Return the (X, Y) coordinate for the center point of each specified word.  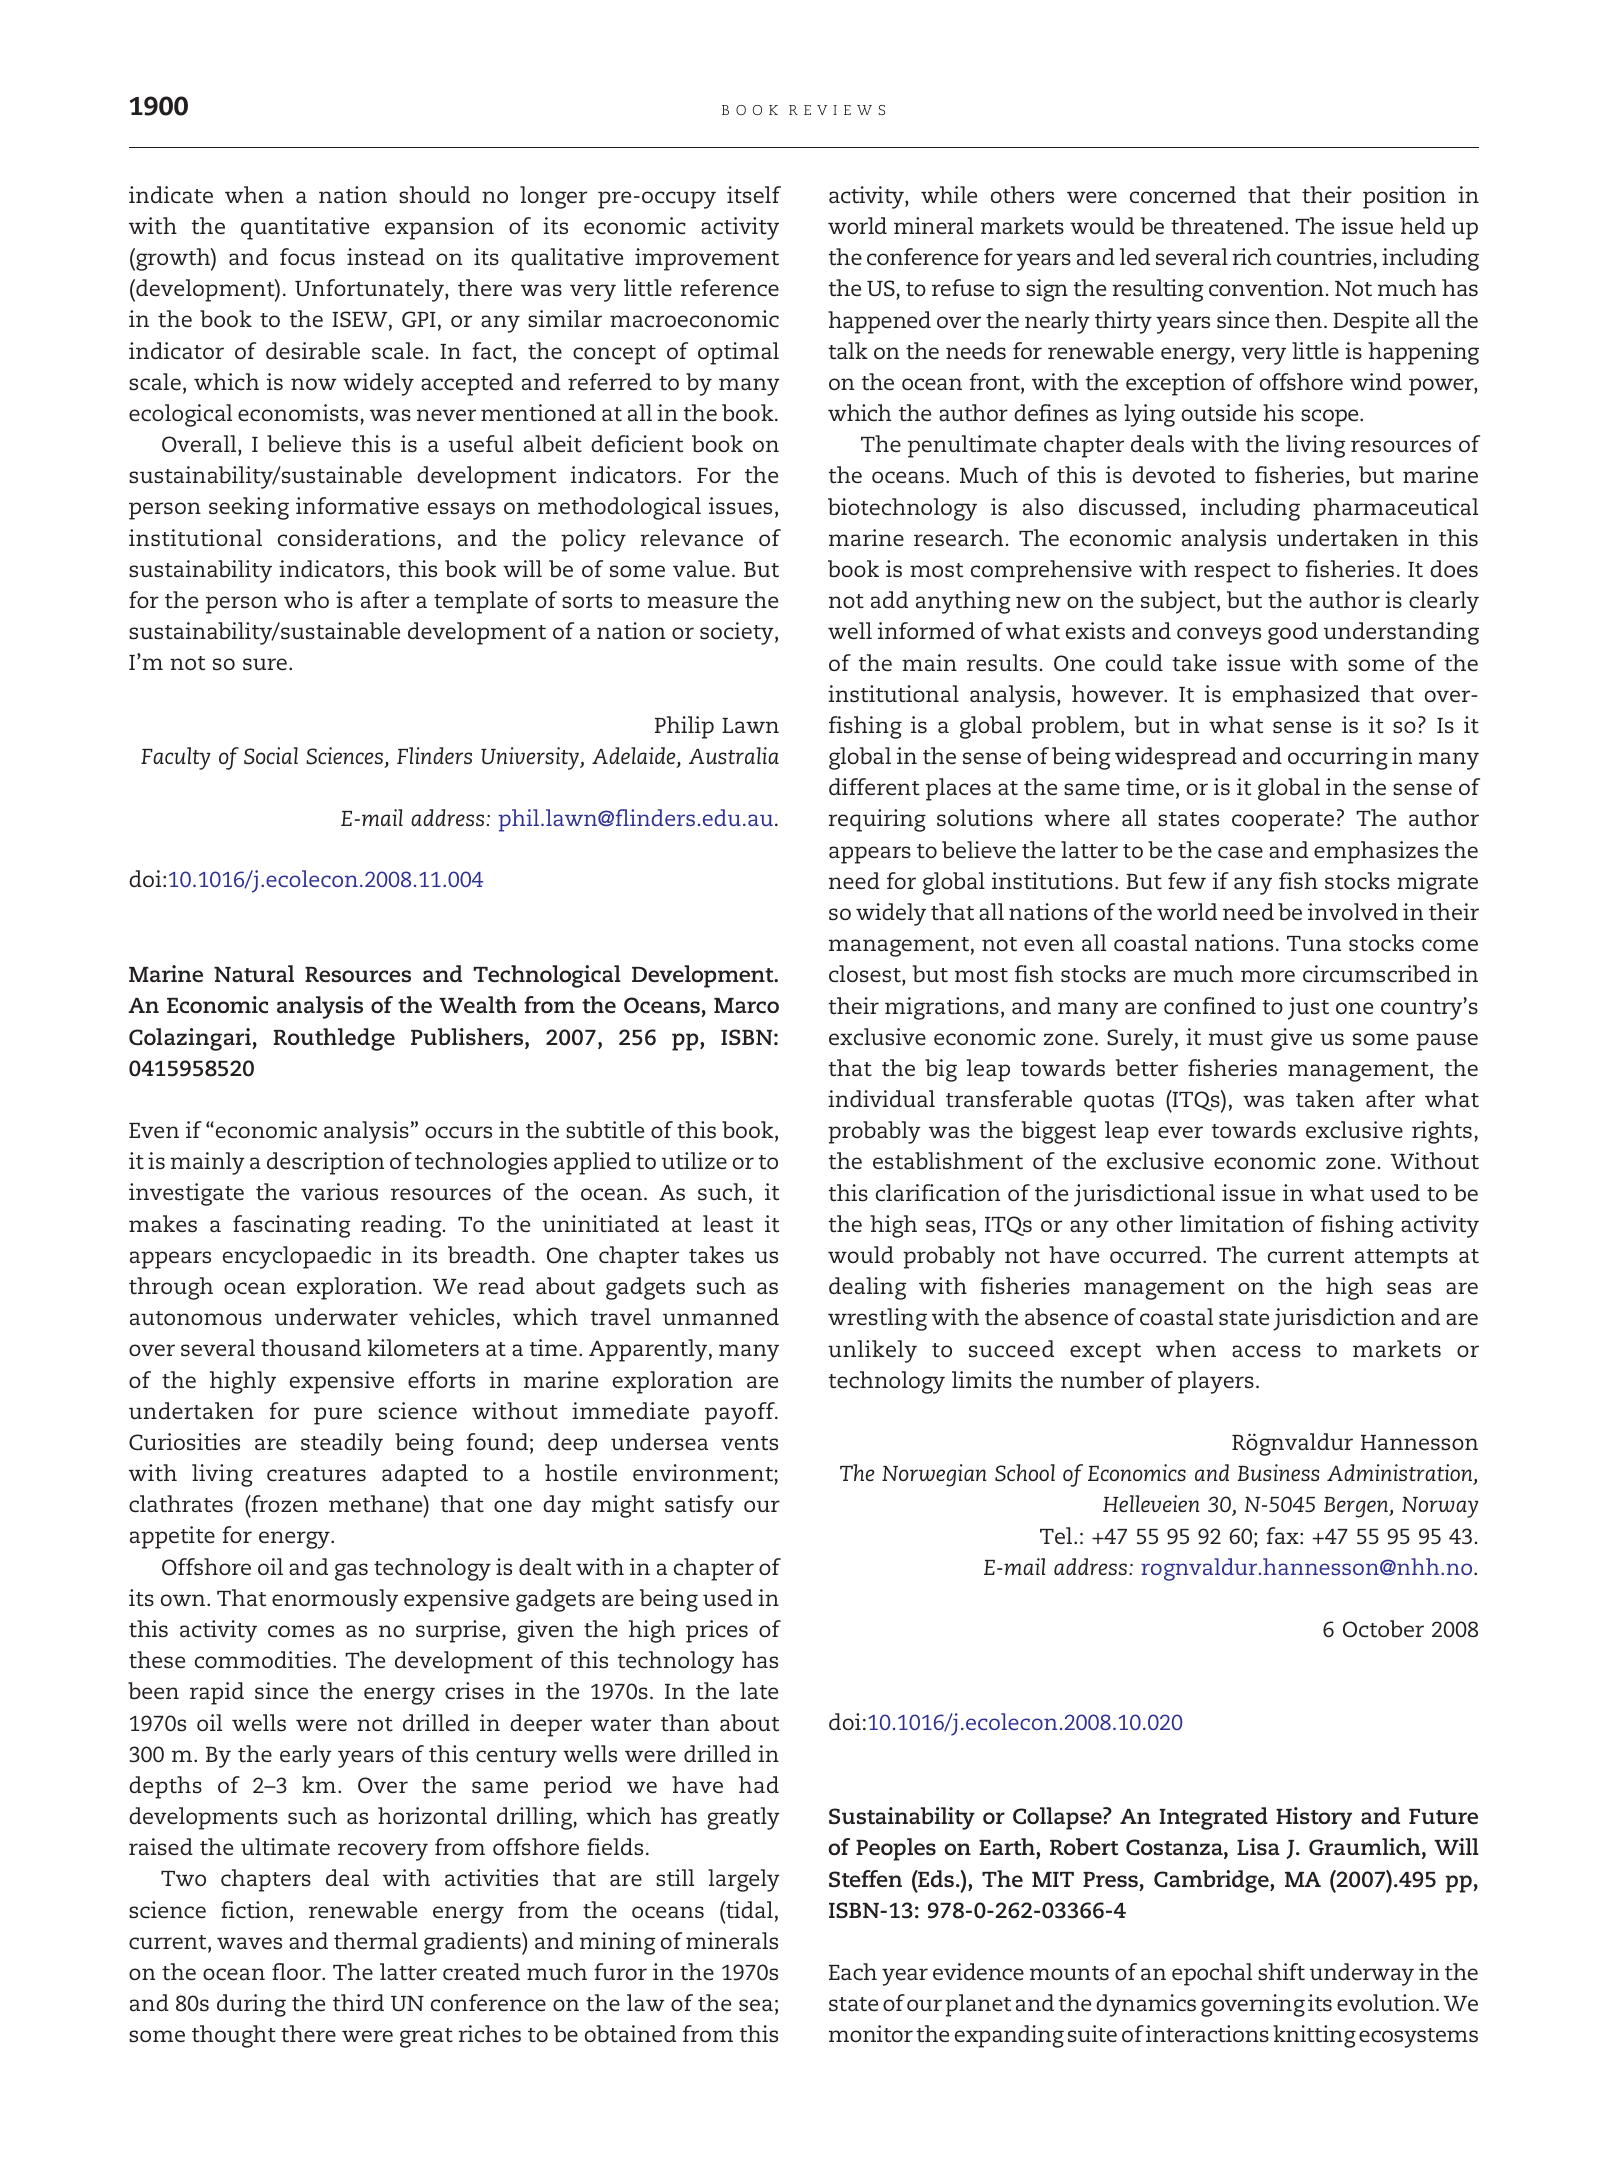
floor (298, 1972)
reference (730, 288)
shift (1281, 1972)
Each (853, 1972)
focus (307, 257)
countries (1324, 257)
